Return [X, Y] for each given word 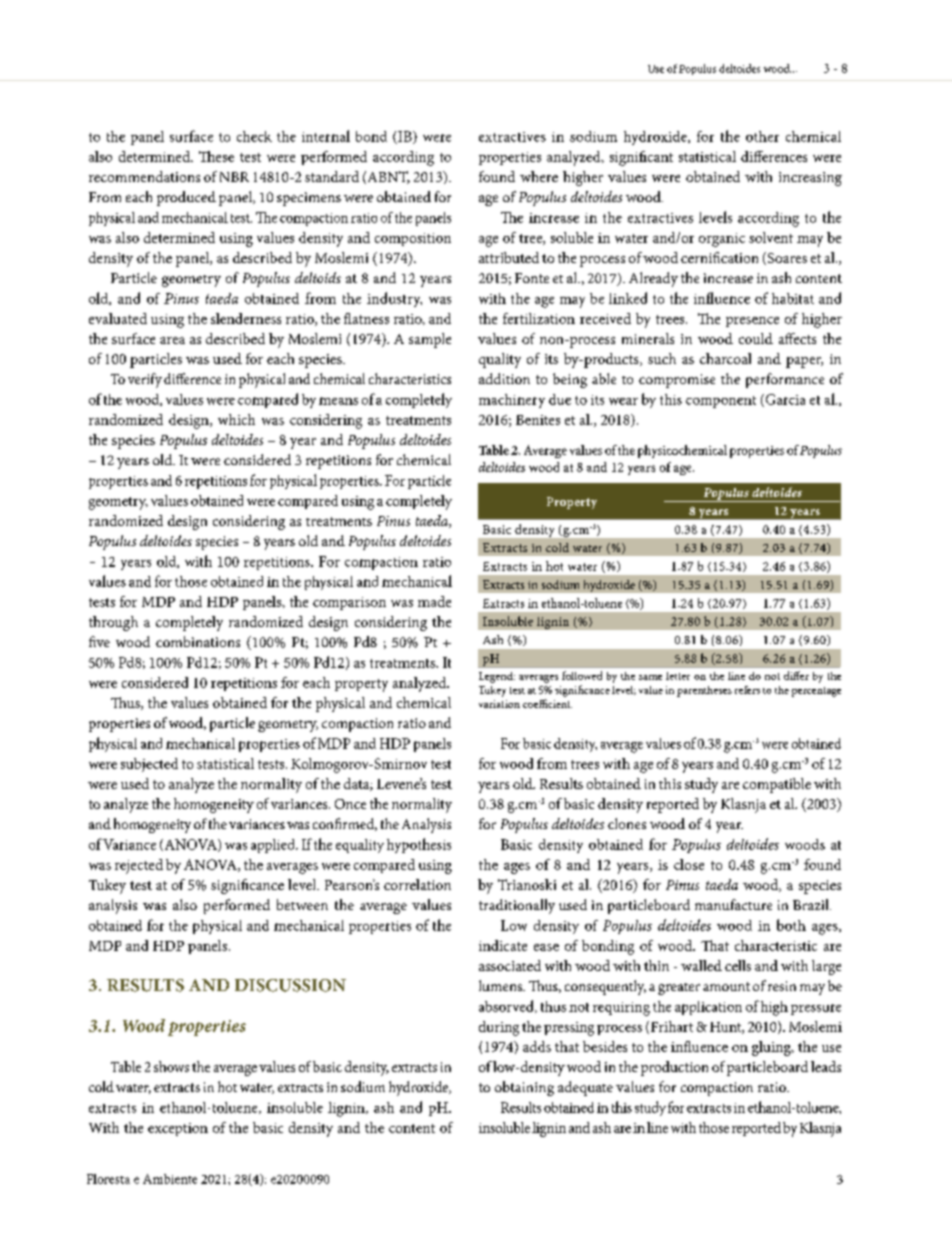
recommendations [144, 176]
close [689, 864]
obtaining [524, 1088]
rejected [139, 866]
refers [747, 690]
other [762, 136]
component [721, 402]
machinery [512, 401]
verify [145, 380]
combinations [198, 641]
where [539, 176]
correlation [417, 884]
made [434, 601]
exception [178, 1129]
